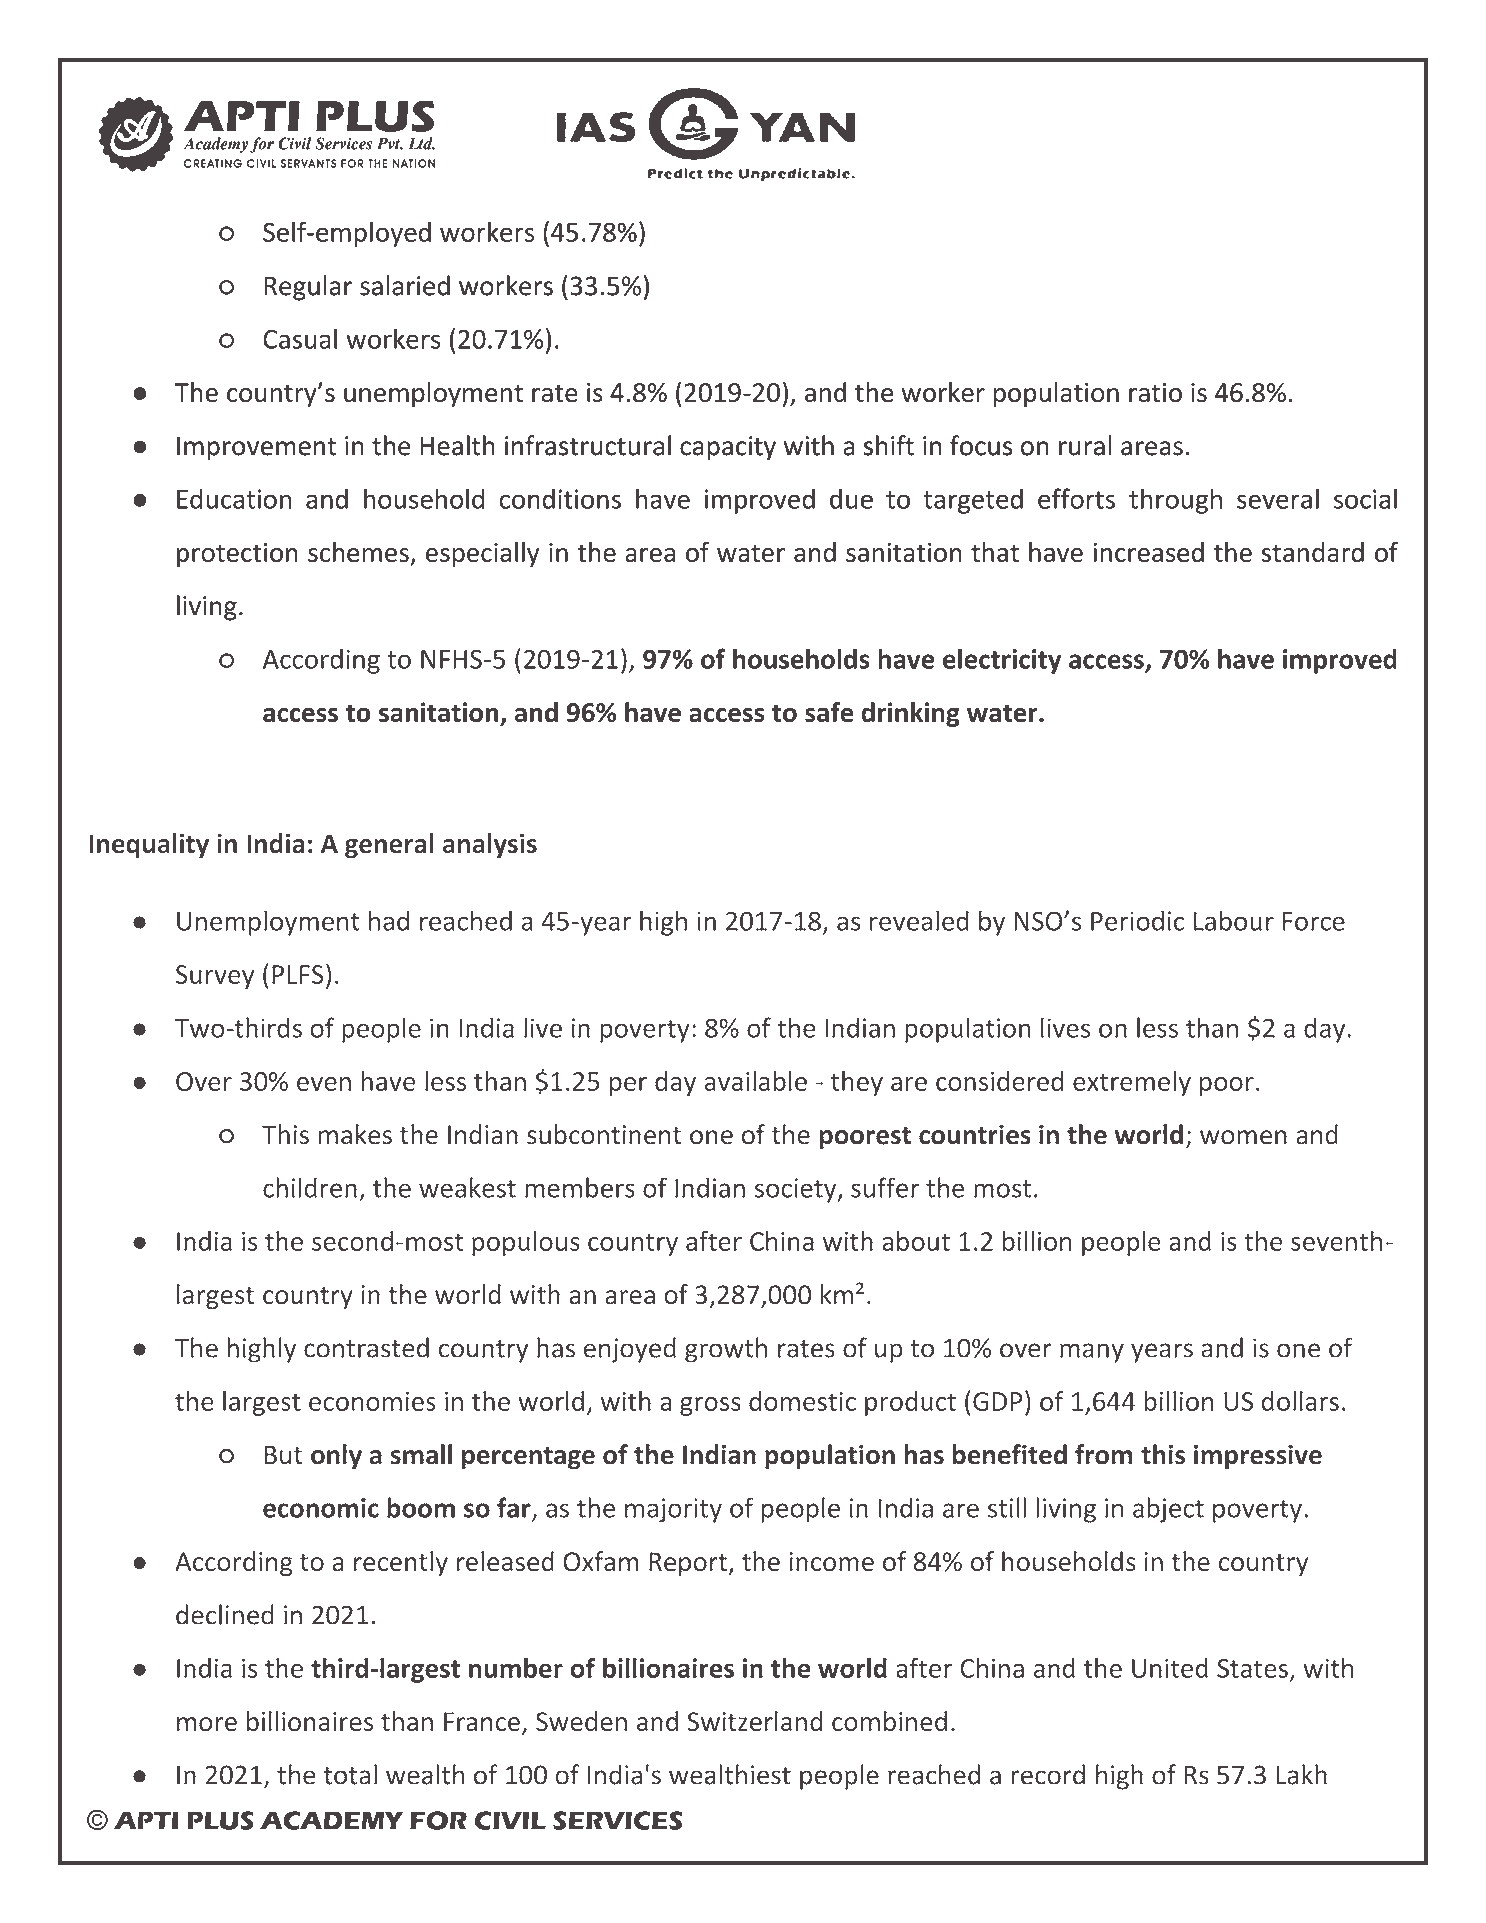  What do you see at coordinates (756, 1081) in the screenshot?
I see `available` at bounding box center [756, 1081].
